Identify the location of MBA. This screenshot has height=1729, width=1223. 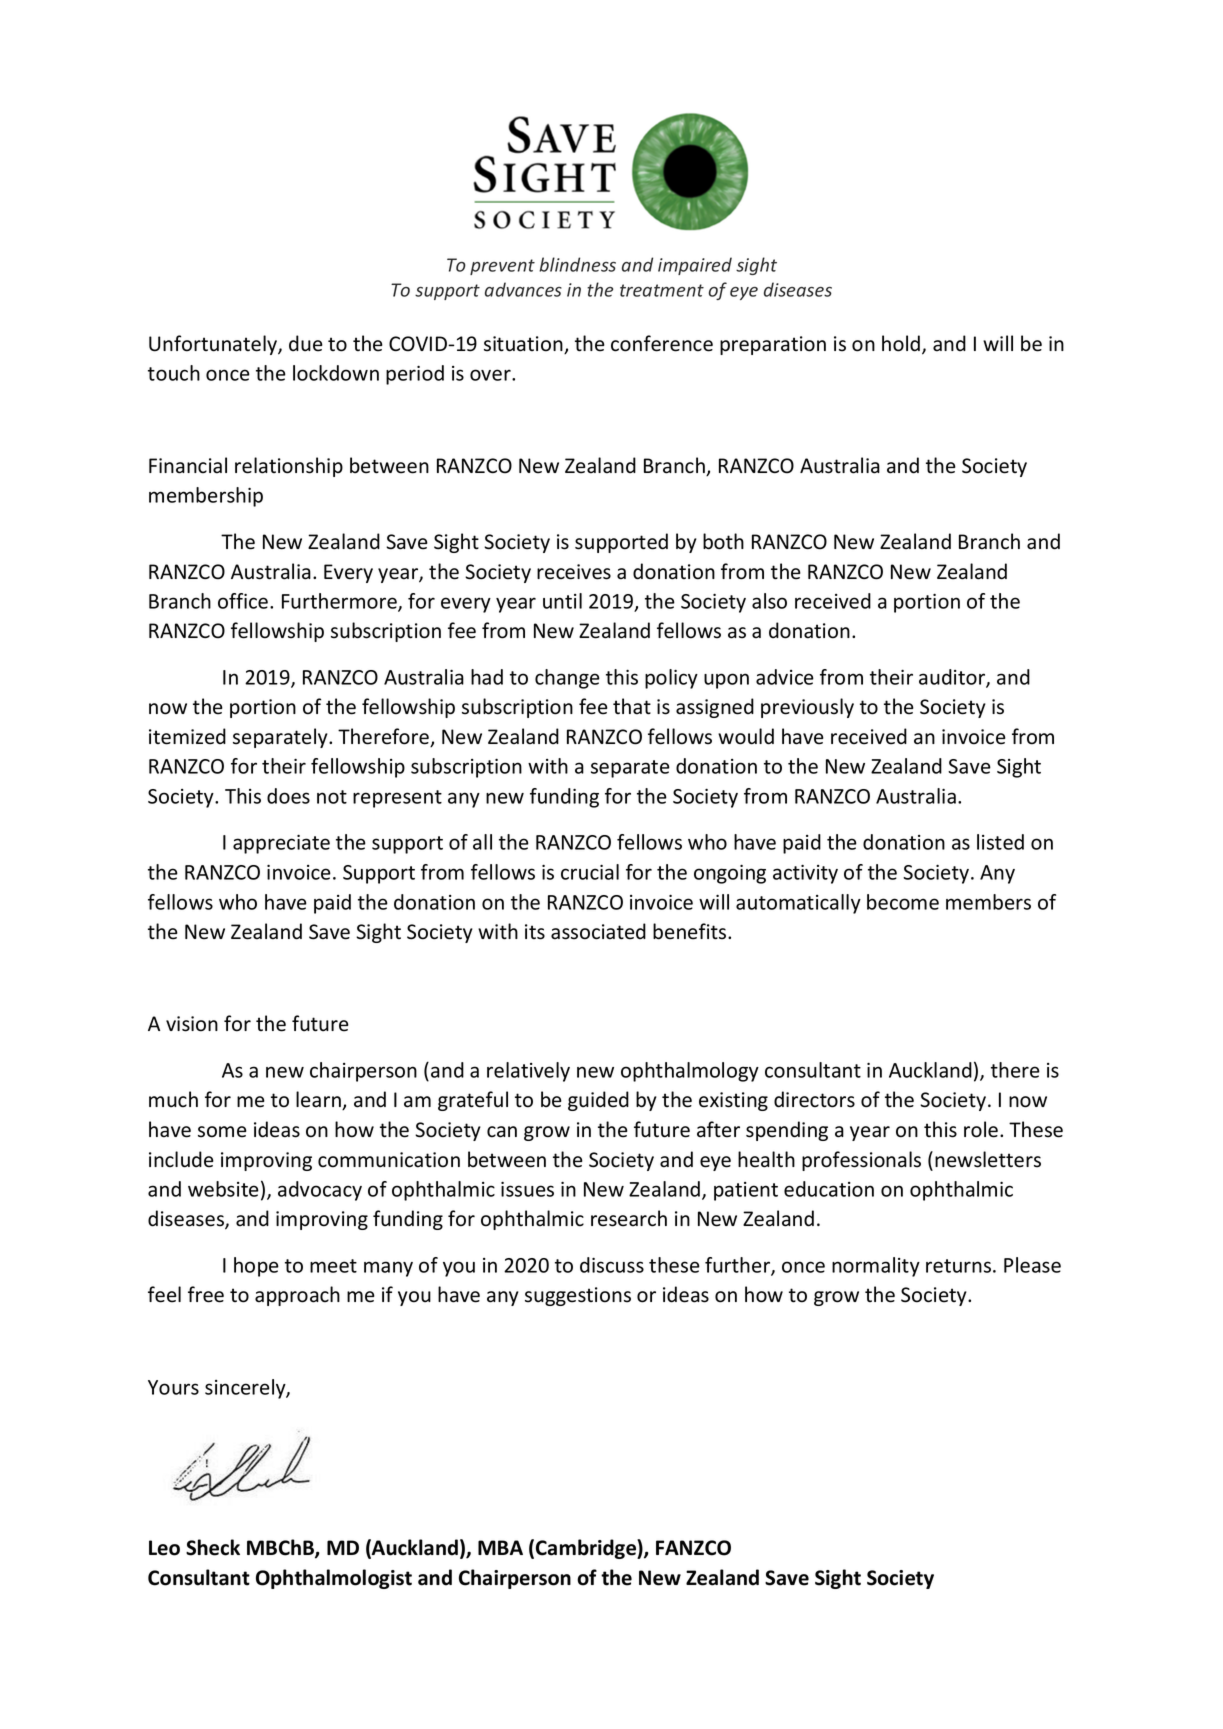
(500, 1547).
